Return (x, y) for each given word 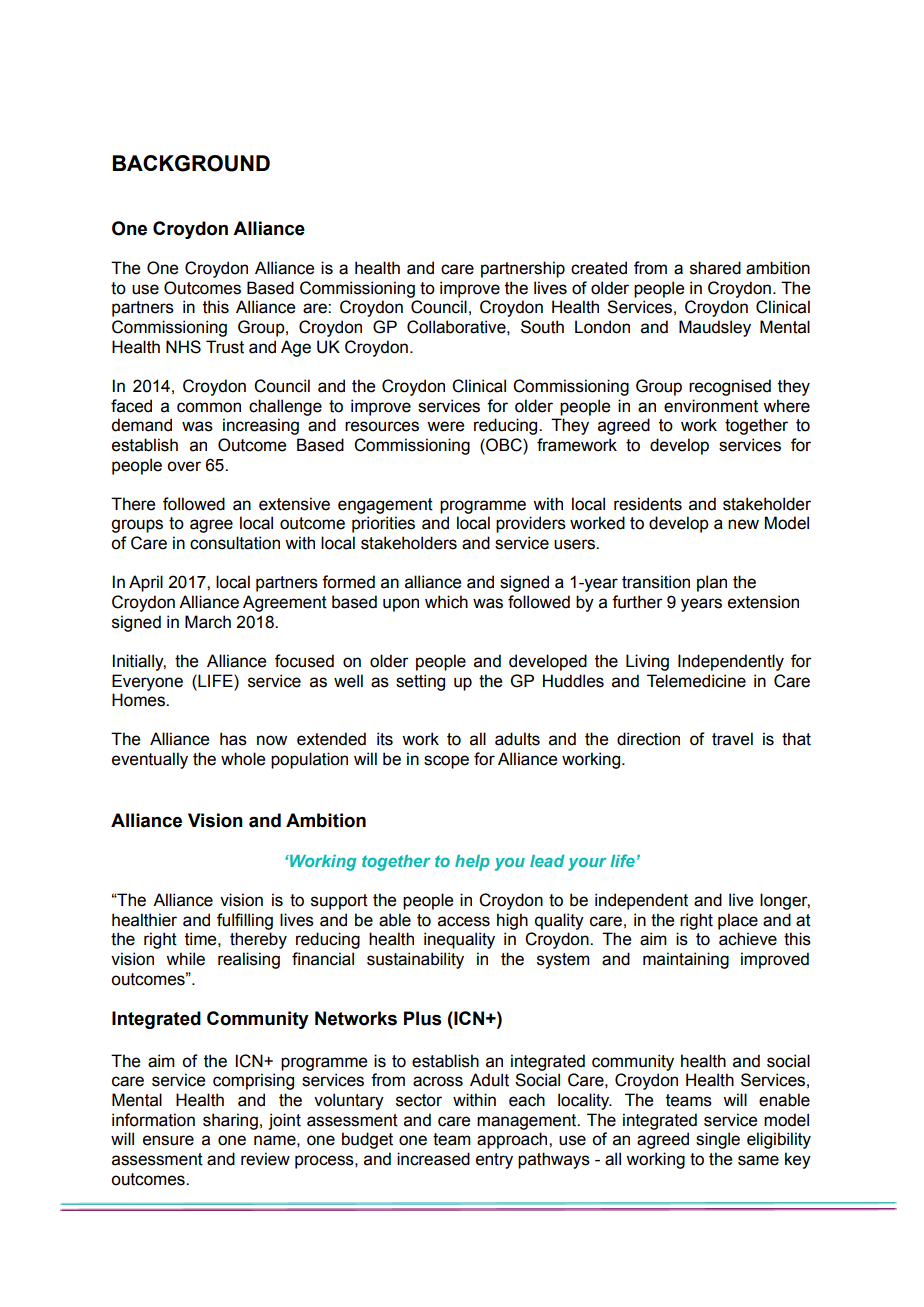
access (464, 921)
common (209, 407)
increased (433, 1159)
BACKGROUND (191, 163)
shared (715, 268)
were (445, 426)
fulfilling (245, 921)
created (599, 268)
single (718, 1140)
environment (711, 406)
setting (420, 682)
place (738, 921)
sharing (230, 1121)
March (208, 622)
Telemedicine (696, 681)
